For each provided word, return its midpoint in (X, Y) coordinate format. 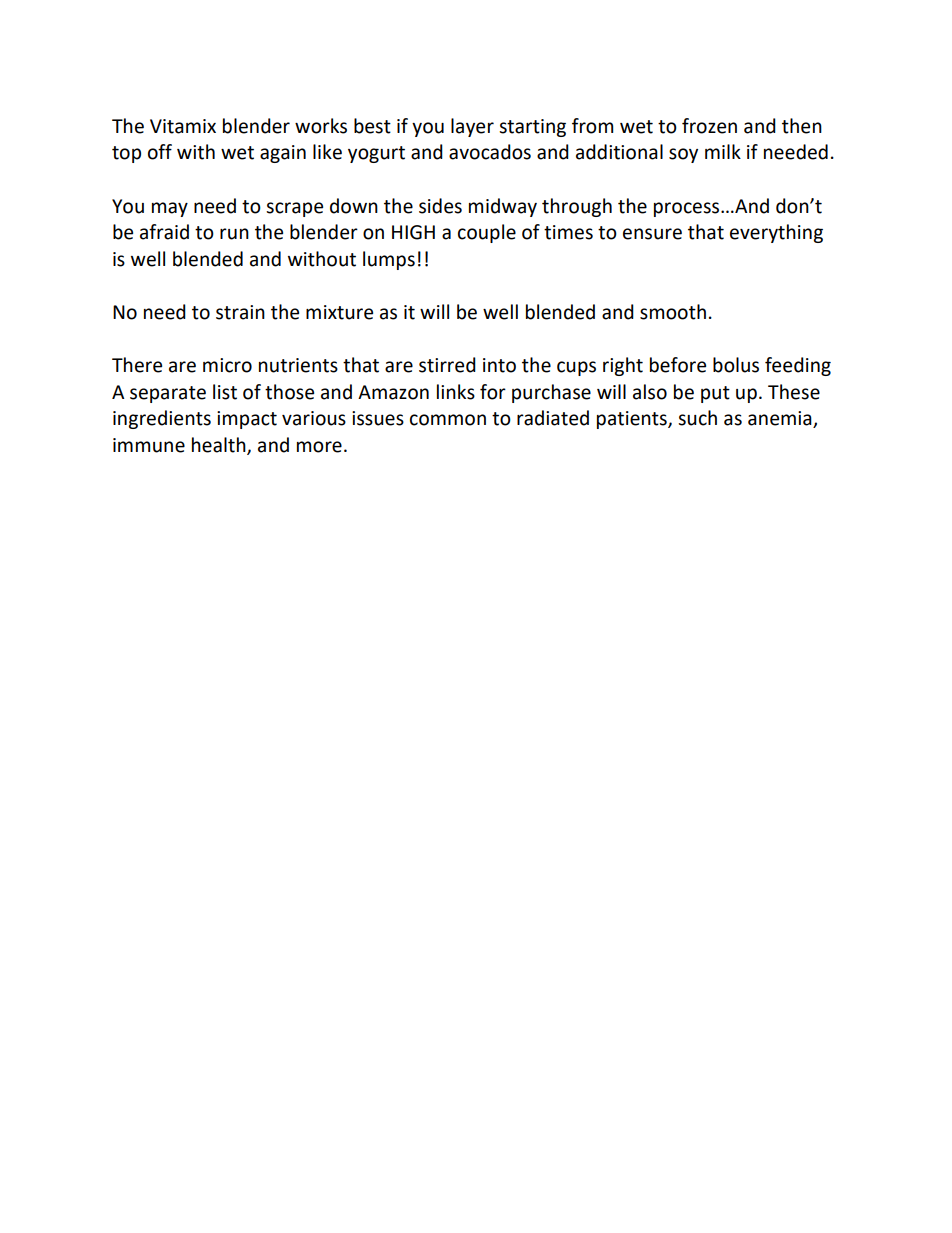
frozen (709, 126)
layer (472, 127)
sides (440, 206)
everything (776, 233)
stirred (447, 365)
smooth (673, 312)
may (170, 209)
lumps (389, 260)
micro (227, 365)
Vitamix (183, 126)
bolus (736, 365)
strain (240, 312)
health (220, 445)
